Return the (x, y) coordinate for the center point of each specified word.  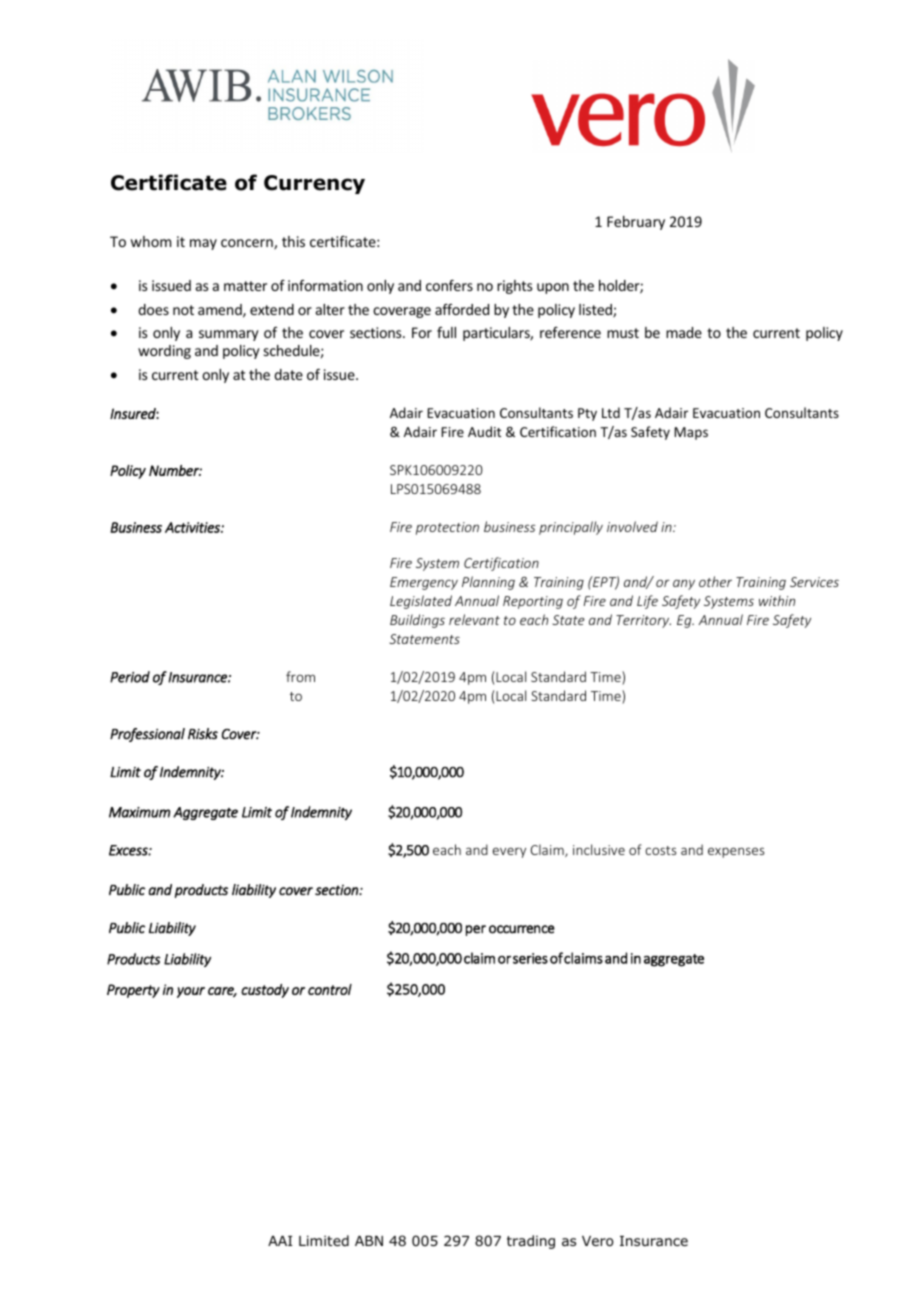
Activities (193, 527)
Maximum (139, 812)
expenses (736, 852)
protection (447, 528)
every (509, 852)
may (203, 244)
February (636, 223)
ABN (369, 1241)
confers (449, 285)
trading (531, 1242)
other (715, 581)
